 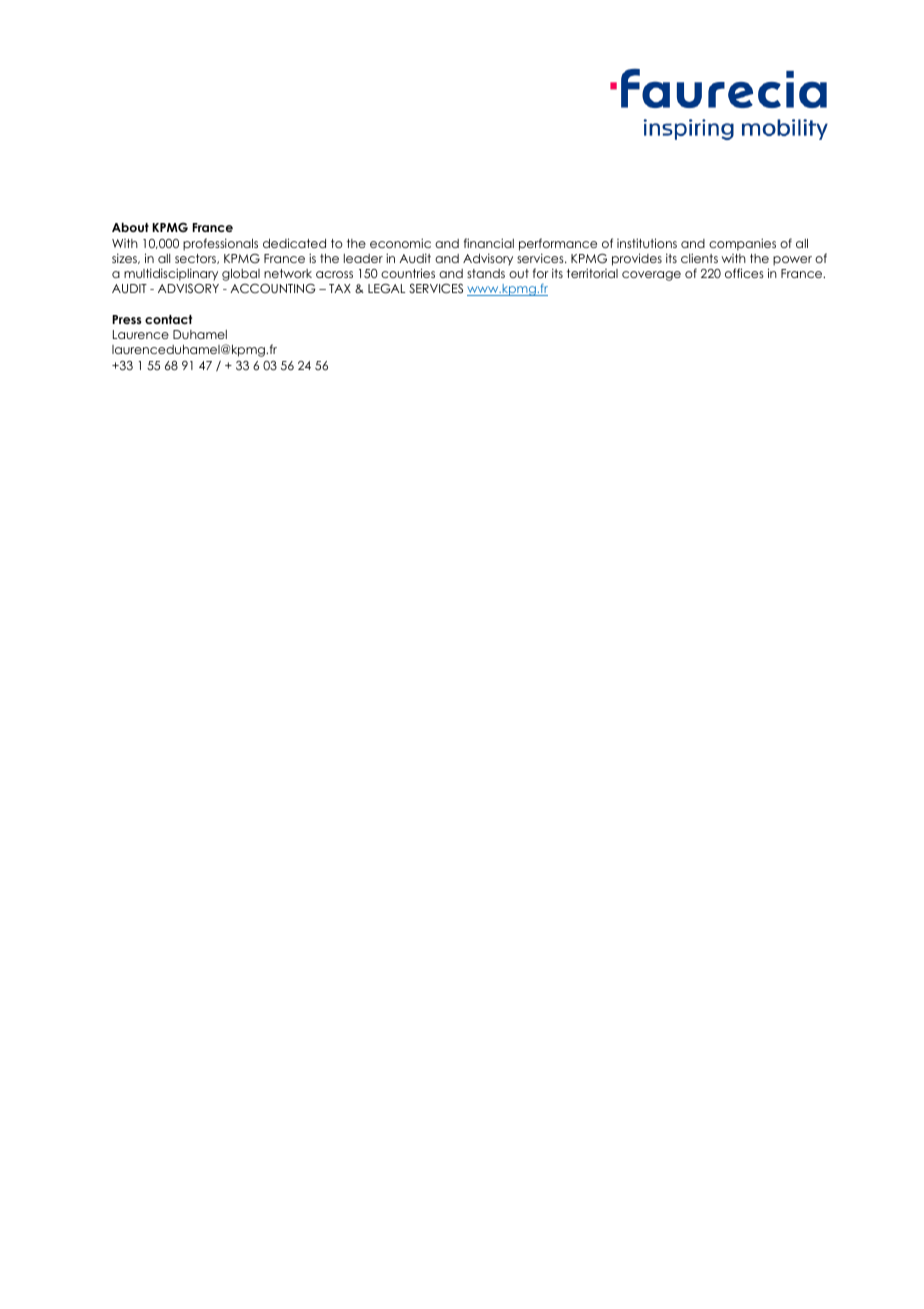 I want to click on financial, so click(x=489, y=243).
